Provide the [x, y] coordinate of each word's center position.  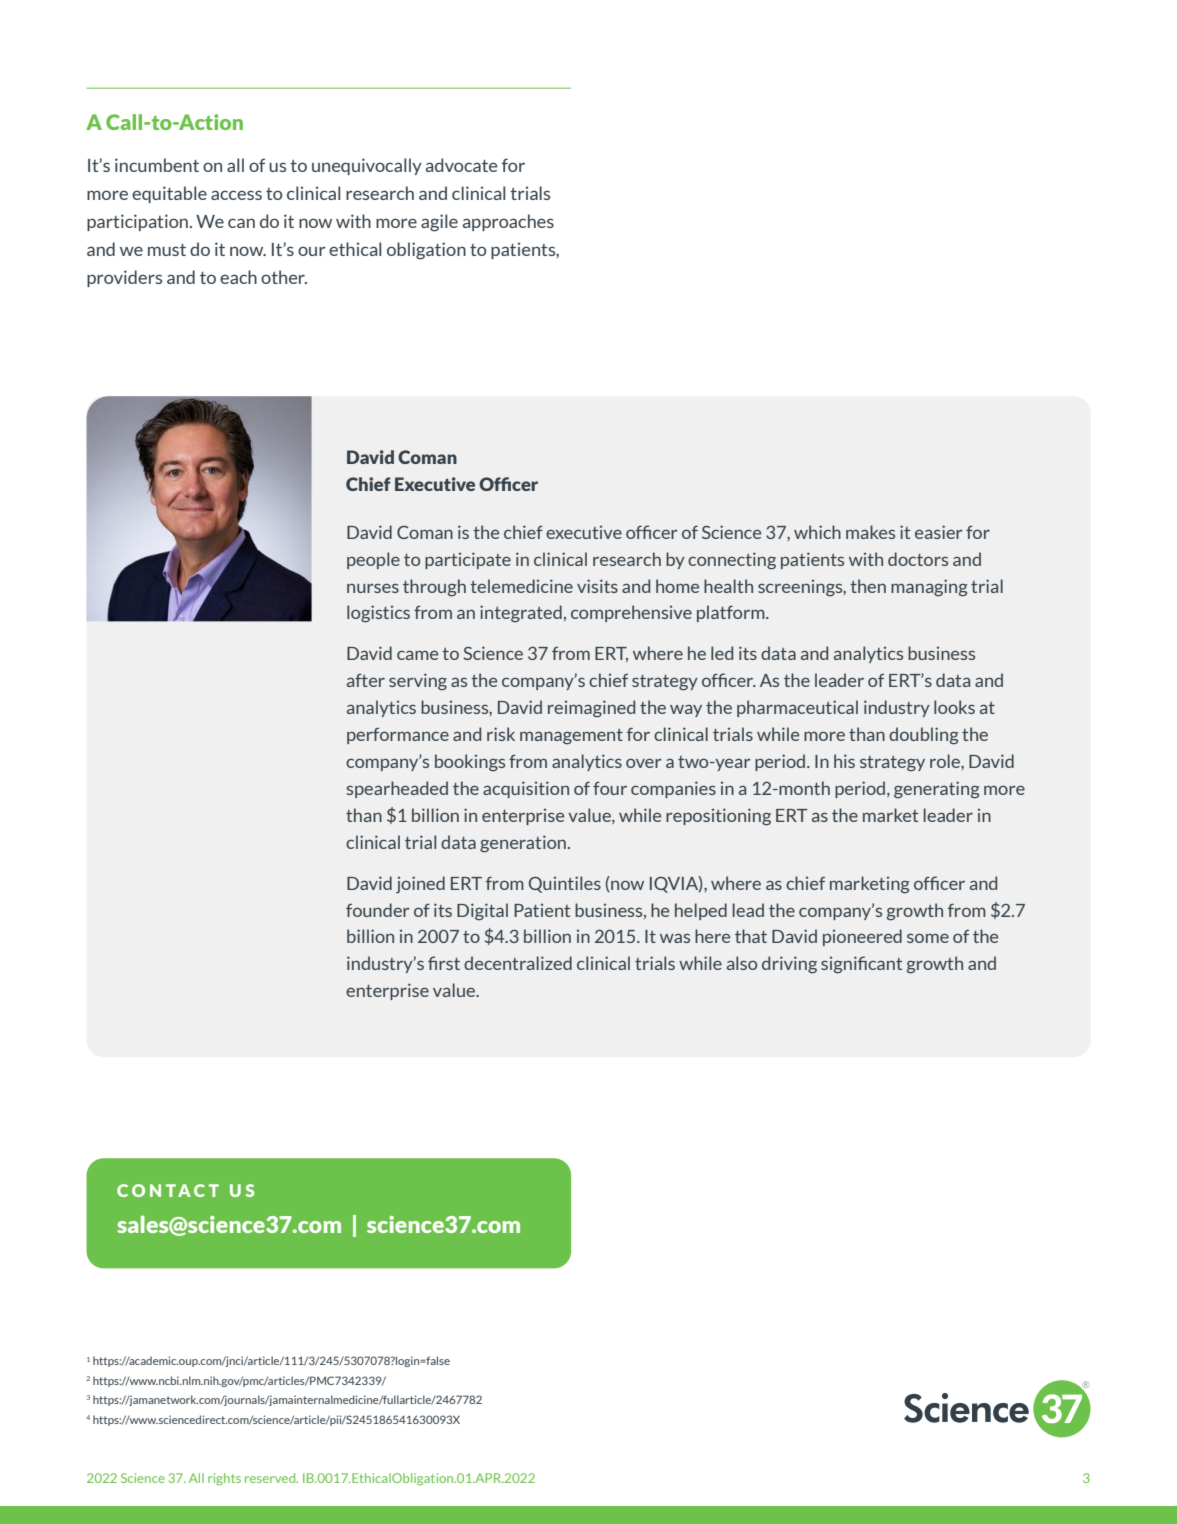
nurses [373, 588]
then [868, 586]
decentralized [518, 963]
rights [224, 1479]
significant [861, 965]
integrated [521, 614]
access [236, 195]
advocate [461, 165]
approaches [508, 222]
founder [378, 910]
